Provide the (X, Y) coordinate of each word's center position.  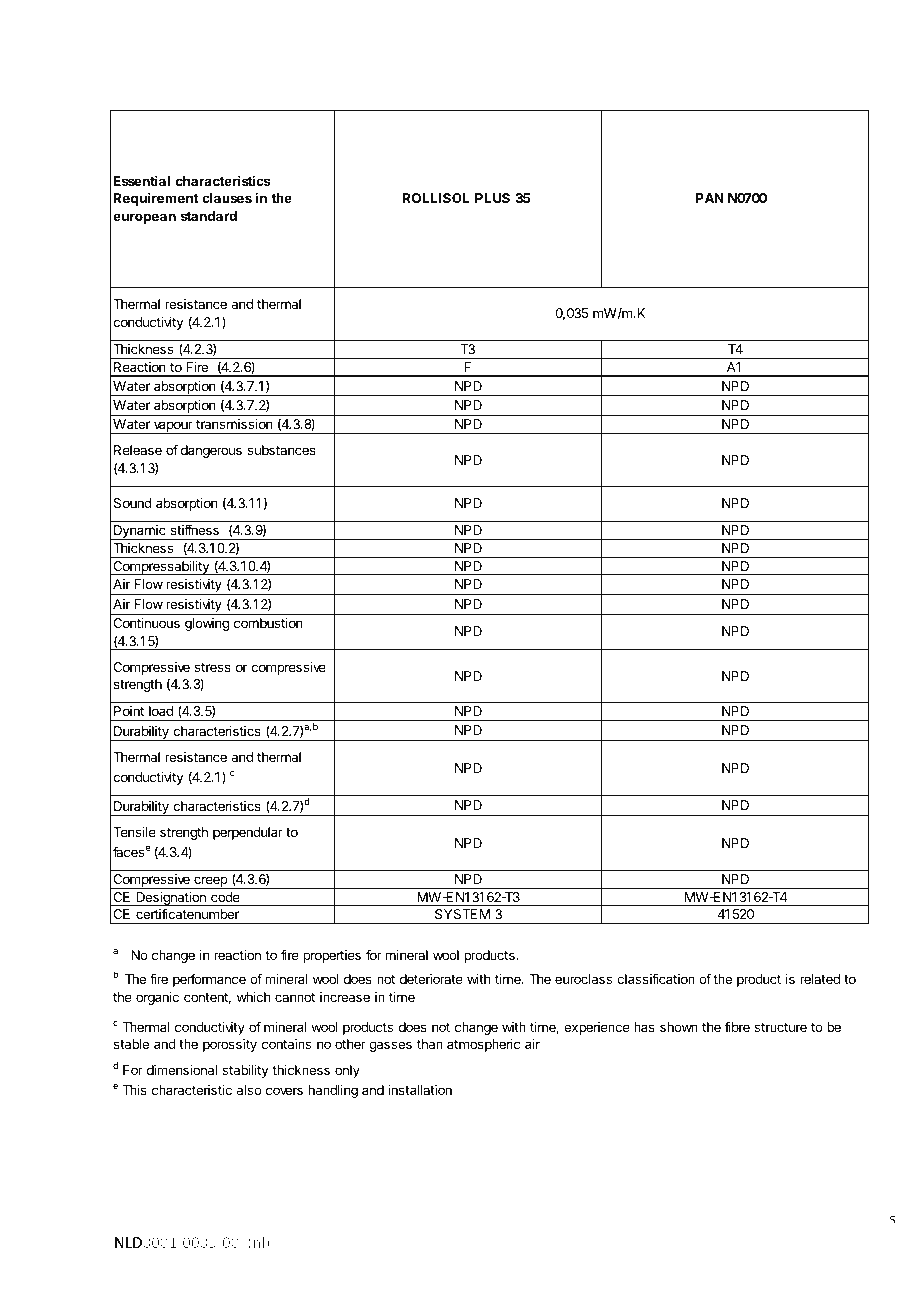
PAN (710, 198)
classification (656, 978)
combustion (268, 623)
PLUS (492, 198)
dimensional (182, 1070)
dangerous (211, 451)
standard (209, 216)
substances (281, 450)
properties (332, 956)
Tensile (134, 832)
